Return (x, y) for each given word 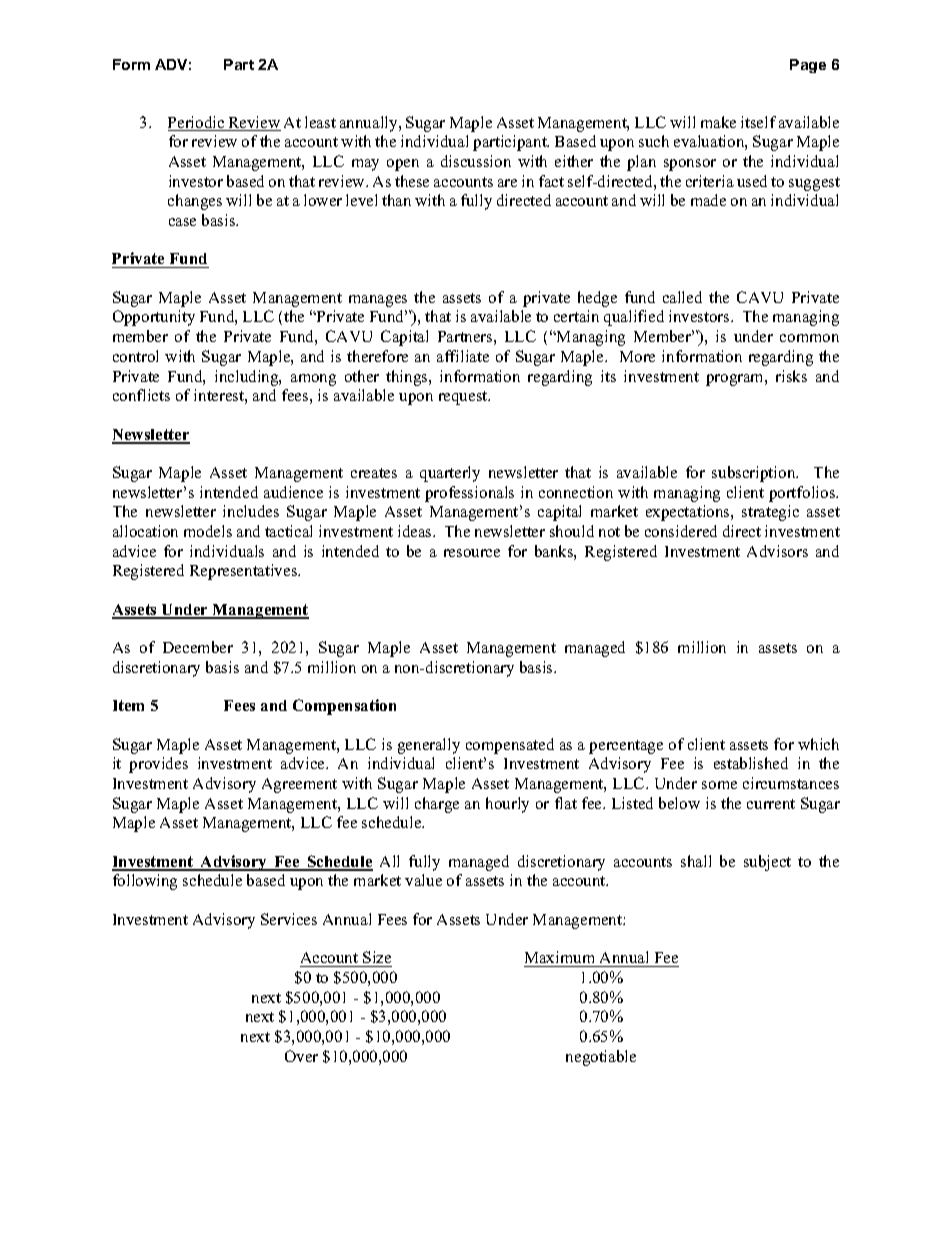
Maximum (559, 957)
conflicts (141, 395)
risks (791, 376)
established (751, 763)
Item (128, 705)
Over (301, 1056)
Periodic (197, 123)
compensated (510, 746)
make (718, 122)
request (464, 398)
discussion (476, 161)
